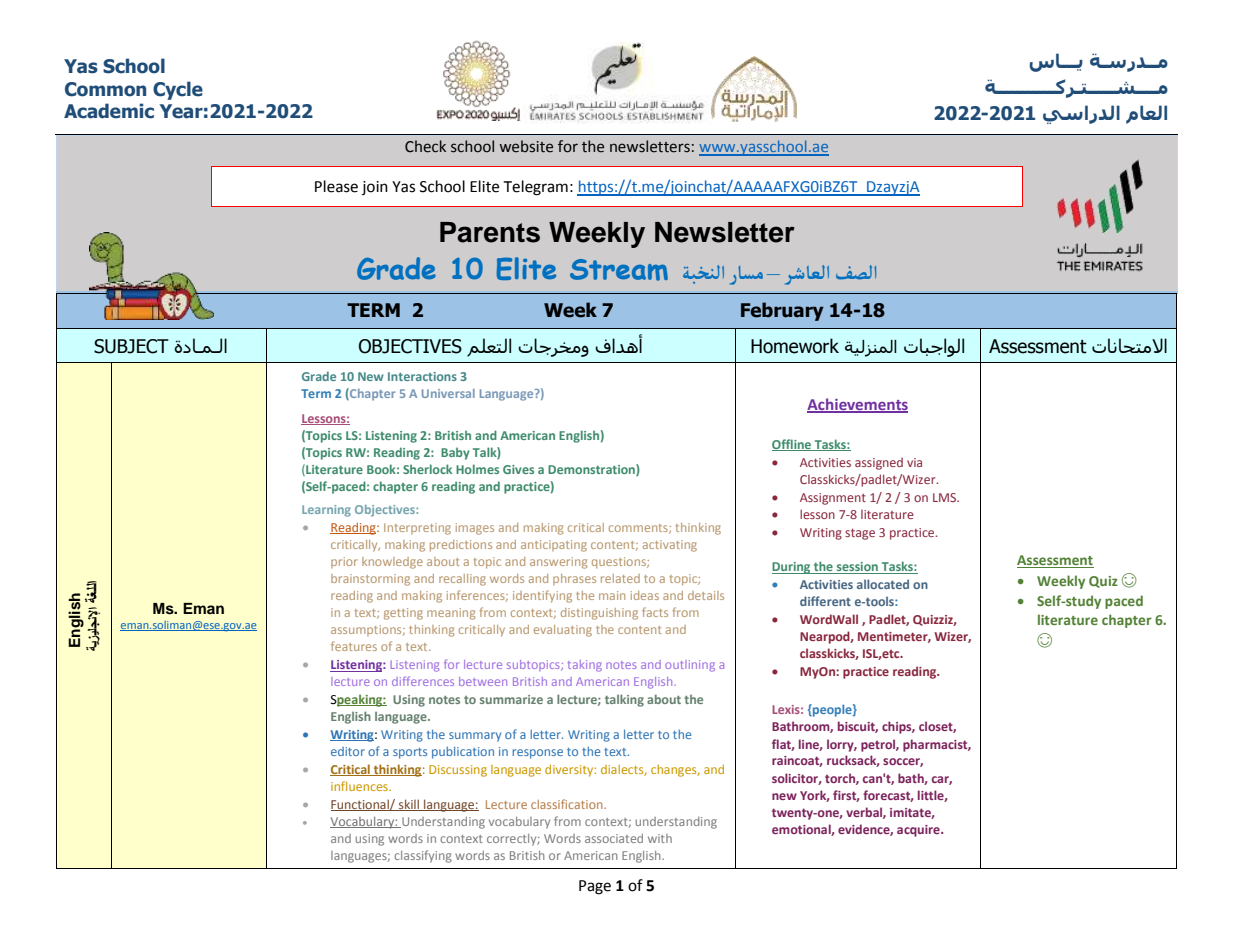 This image has height=952, width=1233. Describe the element at coordinates (542, 596) in the image. I see `identifying` at that location.
